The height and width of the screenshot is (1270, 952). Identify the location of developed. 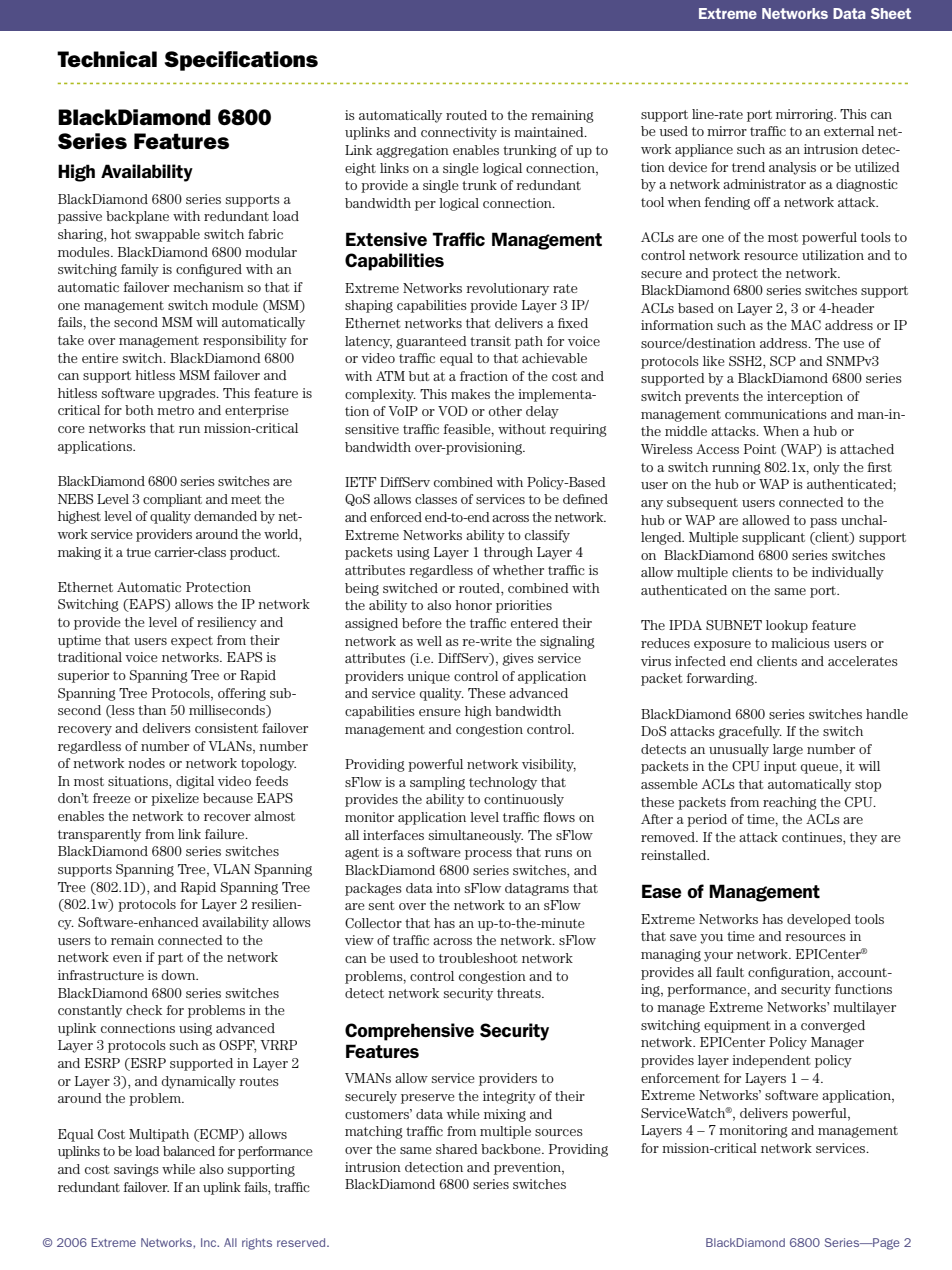
(819, 920).
